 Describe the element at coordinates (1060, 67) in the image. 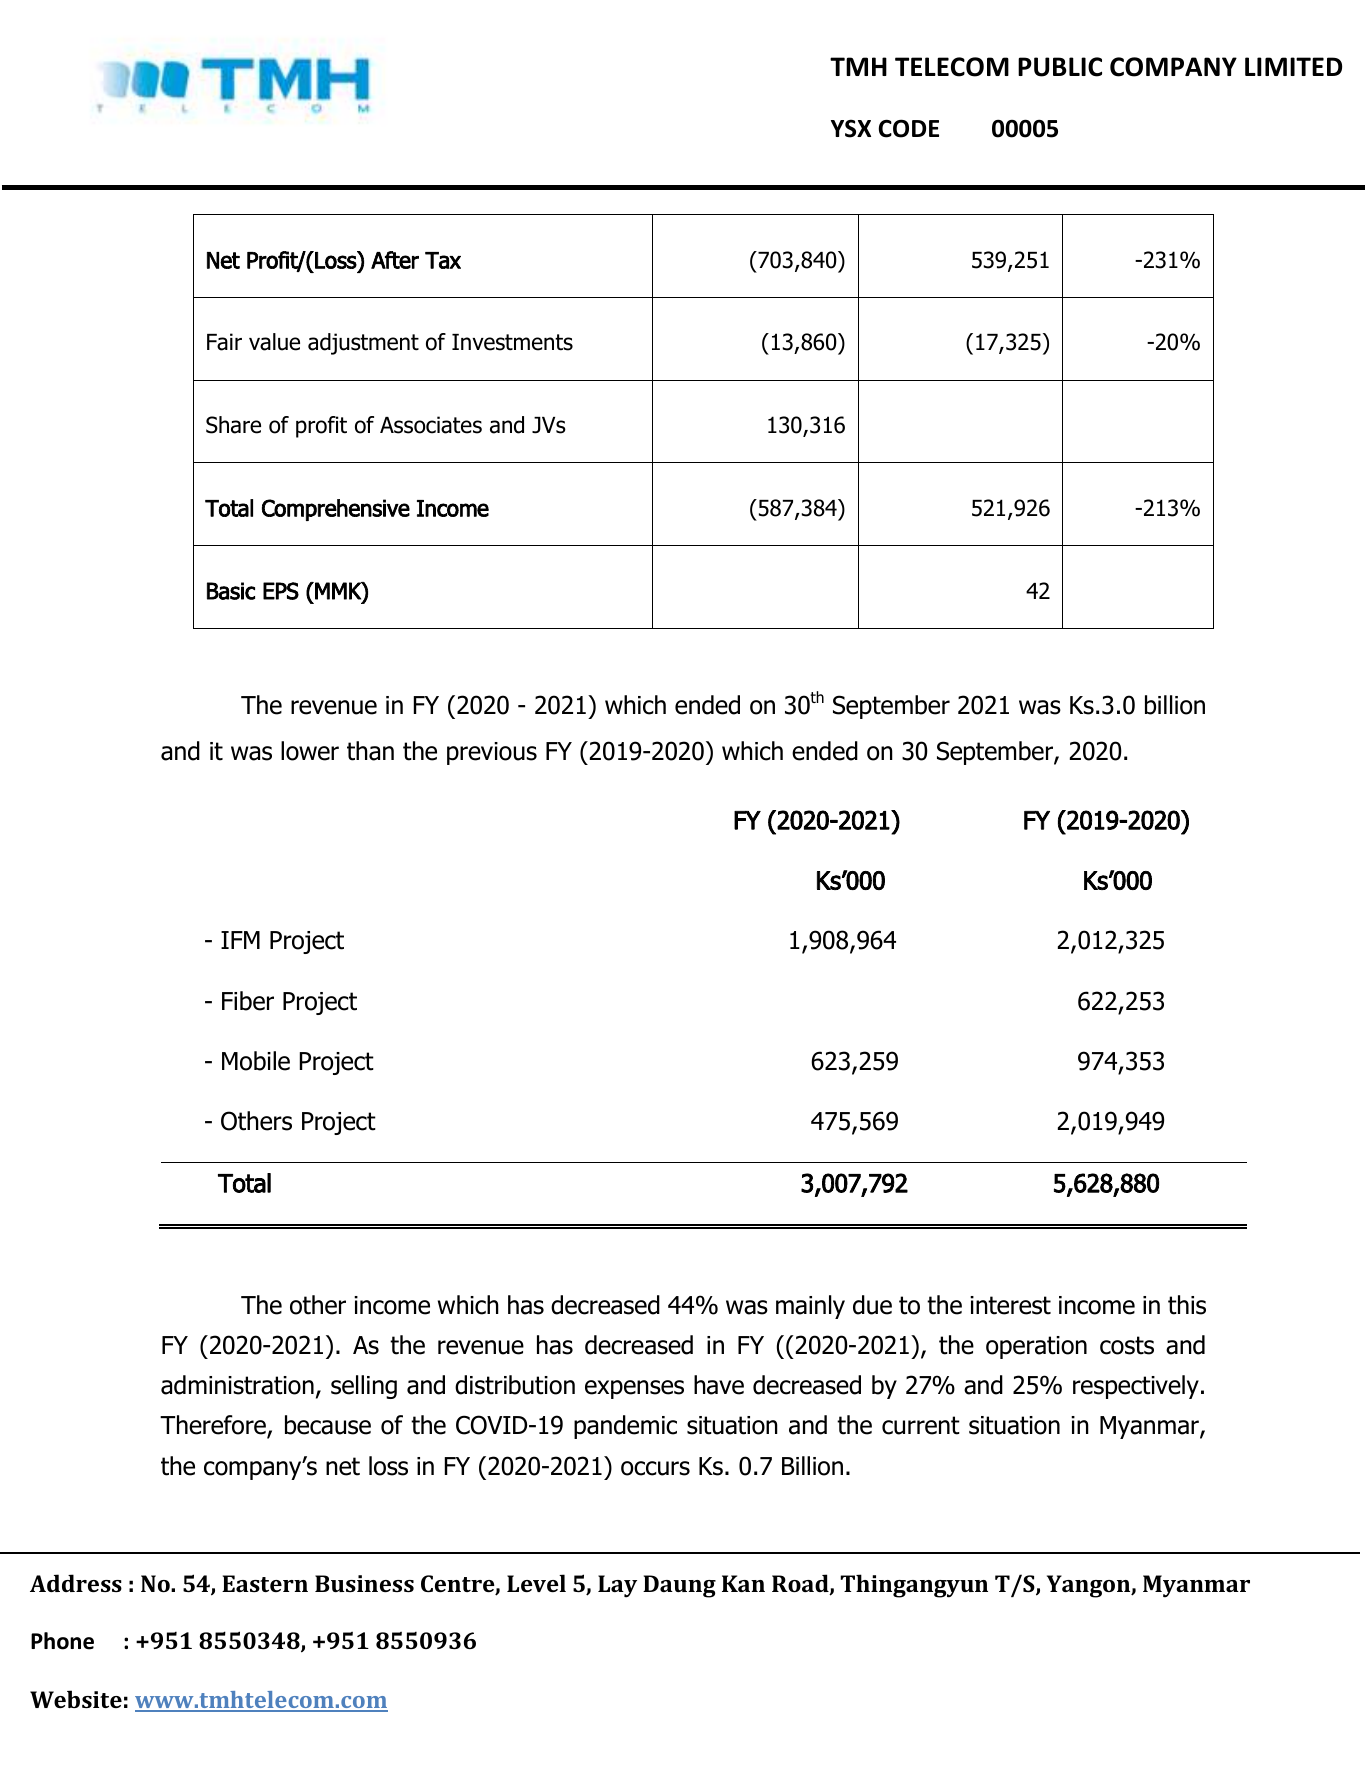

I see `PUBLIC` at that location.
